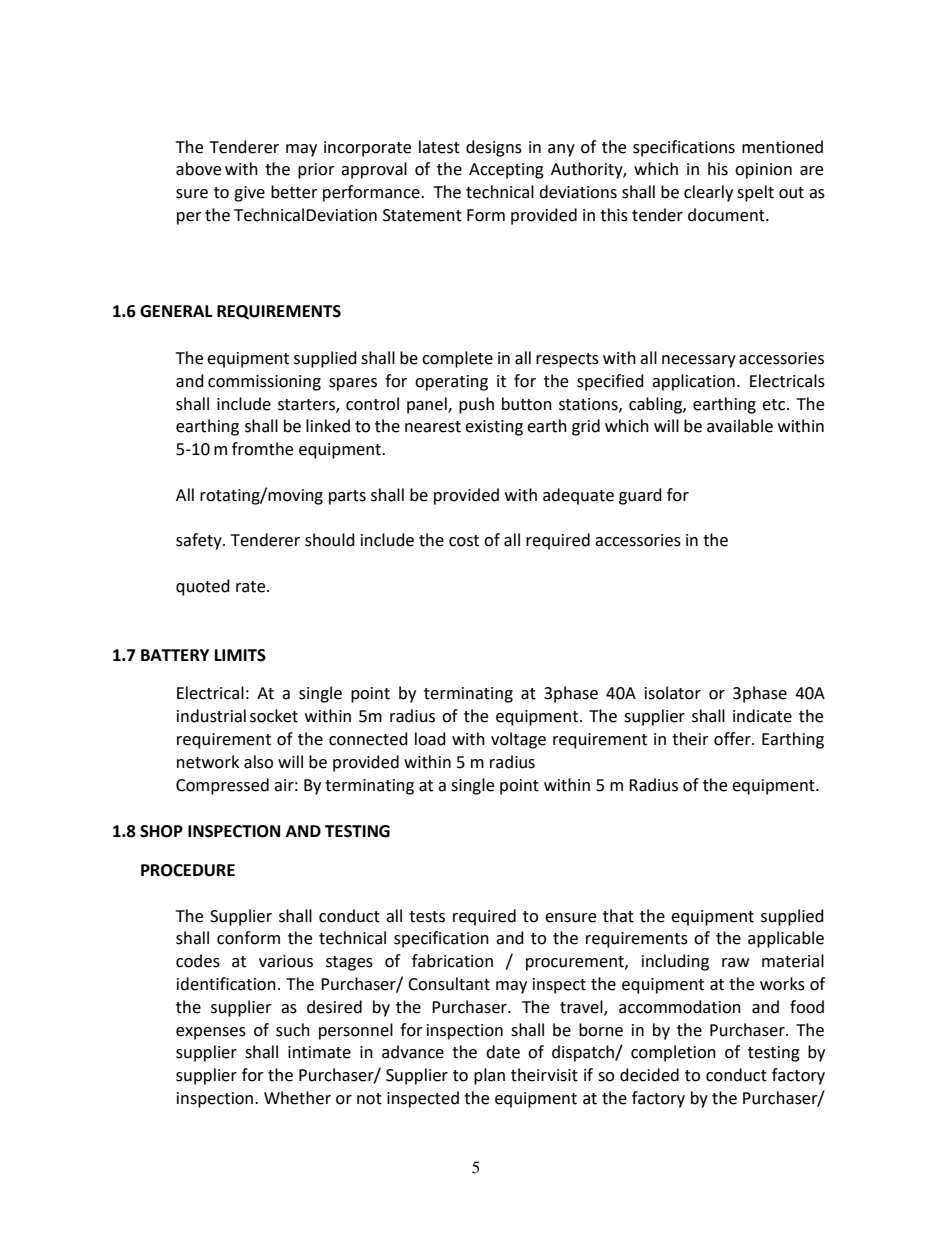  What do you see at coordinates (211, 1033) in the image?
I see `expenses` at bounding box center [211, 1033].
